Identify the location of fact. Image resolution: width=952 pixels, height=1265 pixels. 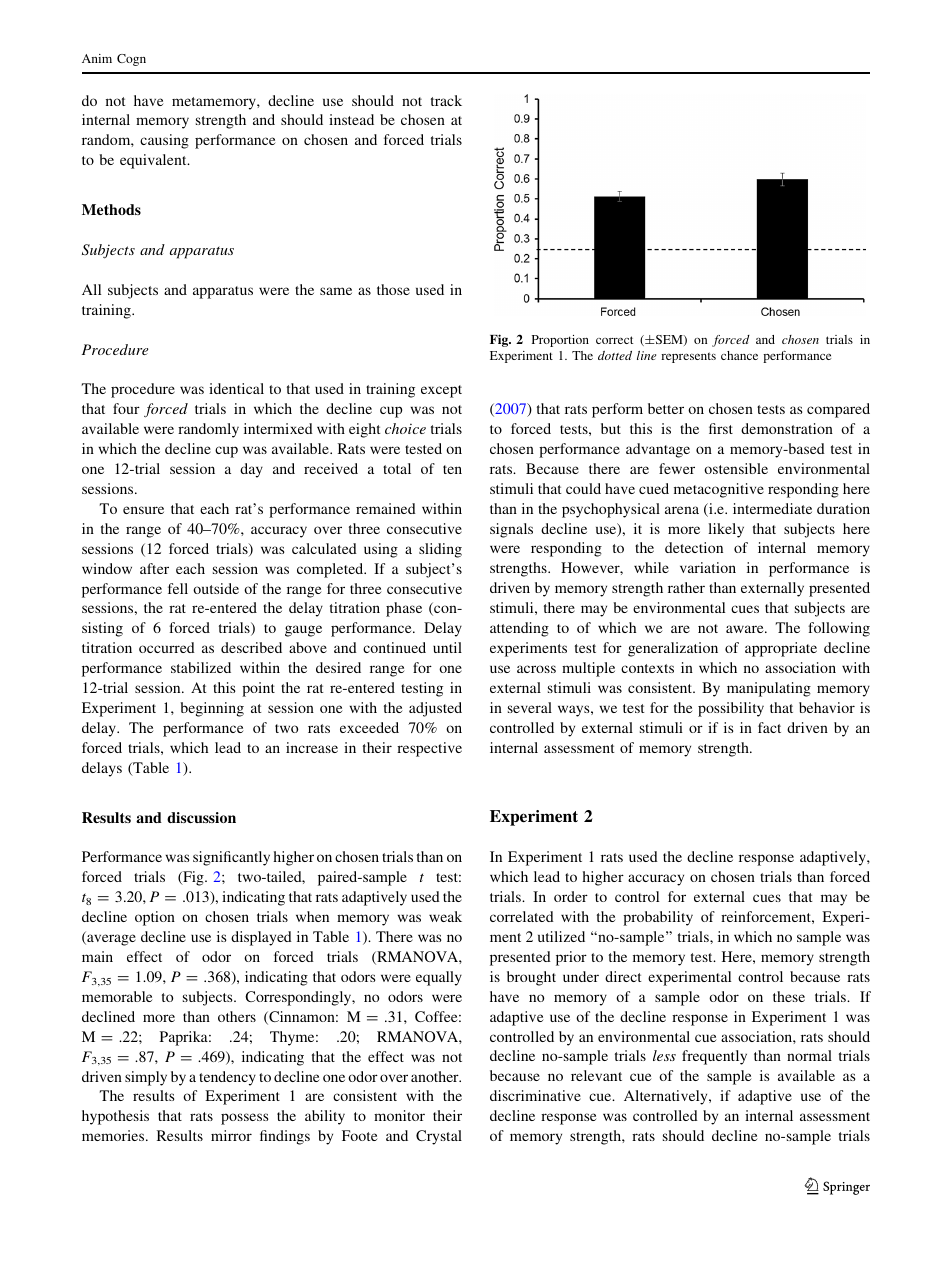
(769, 727).
